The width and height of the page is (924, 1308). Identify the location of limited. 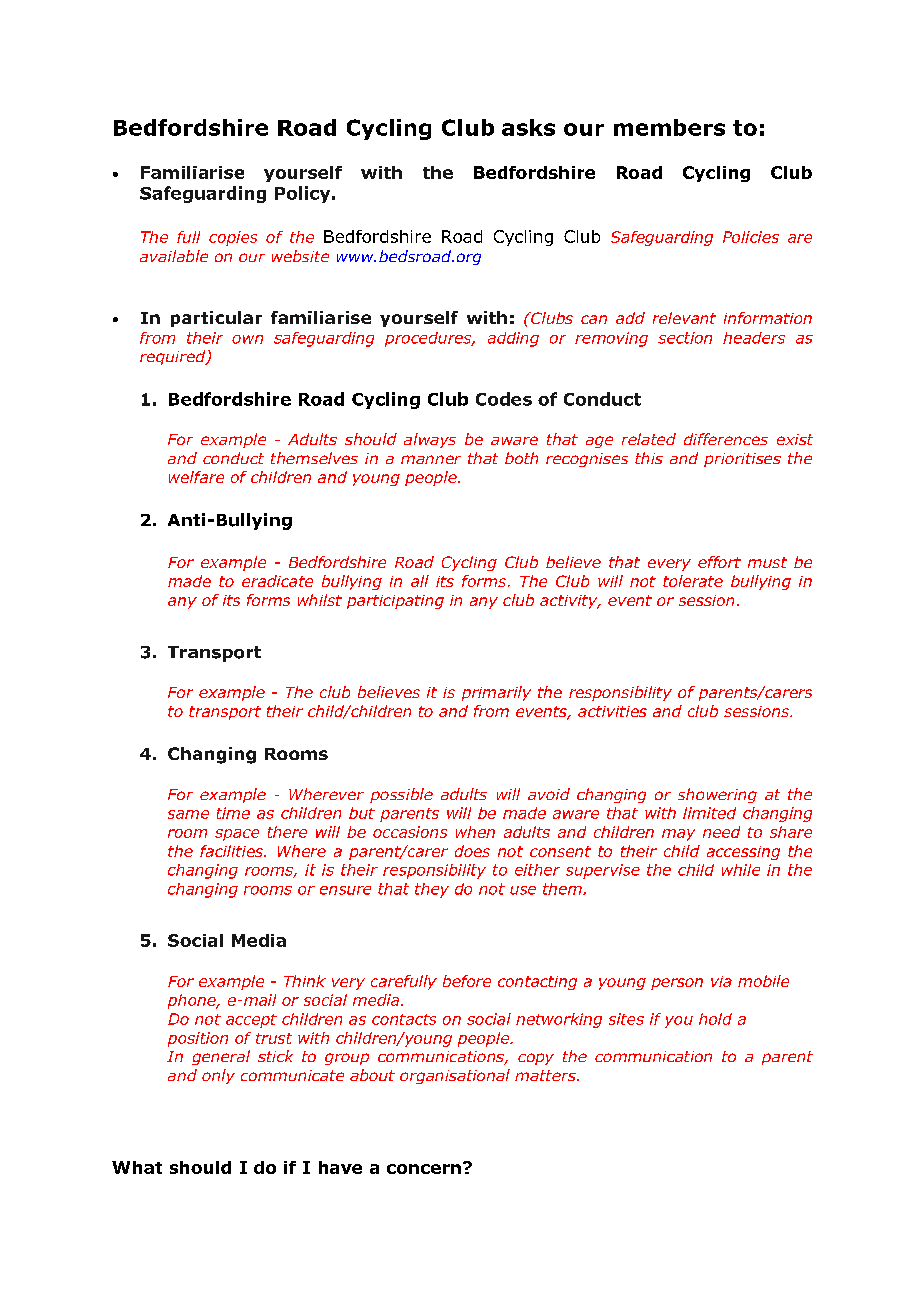
(709, 813).
